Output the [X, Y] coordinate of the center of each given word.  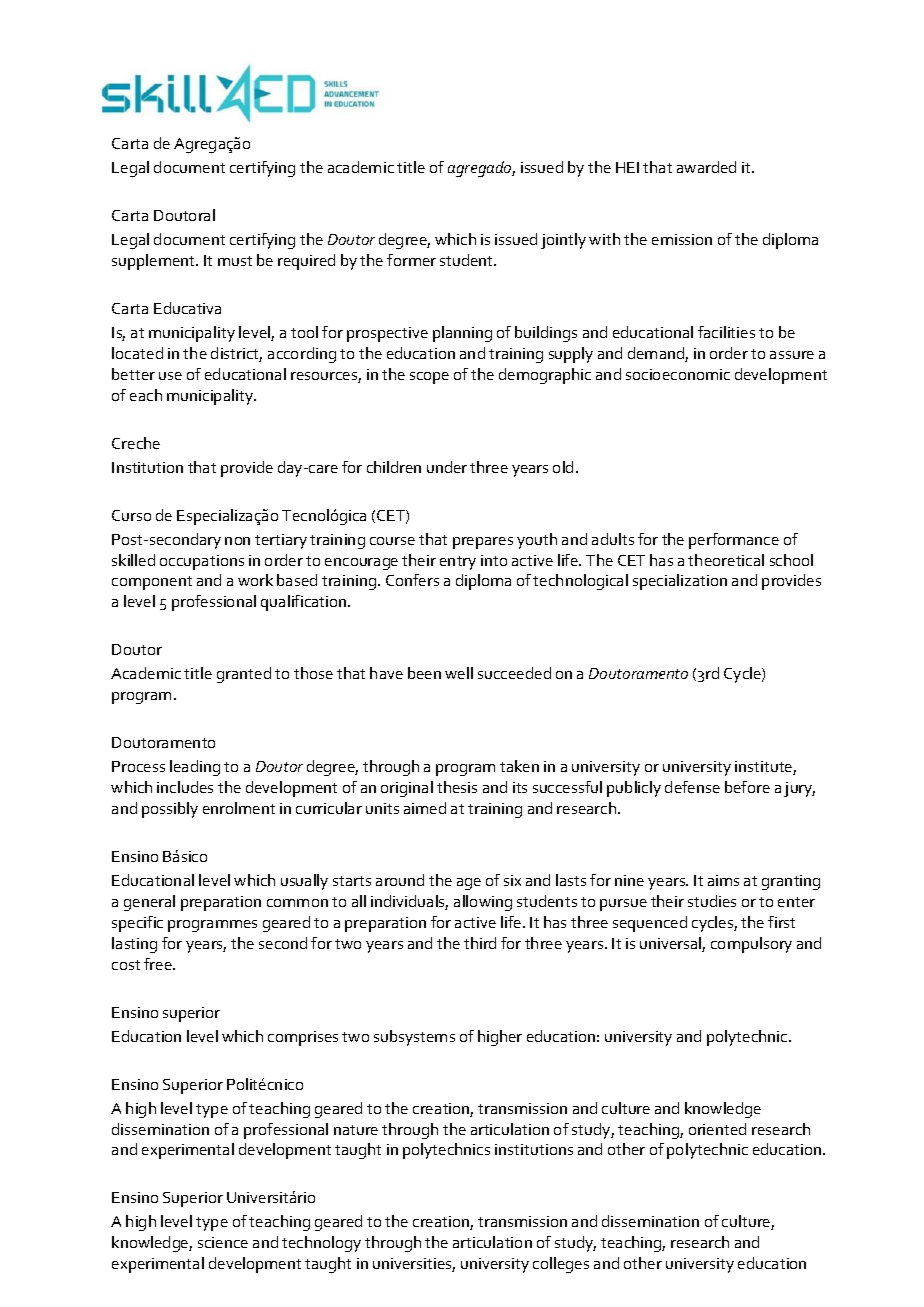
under [447, 467]
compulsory [751, 945]
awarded [706, 167]
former [411, 260]
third [480, 943]
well [459, 673]
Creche [136, 443]
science [223, 1242]
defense [692, 787]
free [159, 964]
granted [244, 675]
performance [734, 541]
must [235, 261]
